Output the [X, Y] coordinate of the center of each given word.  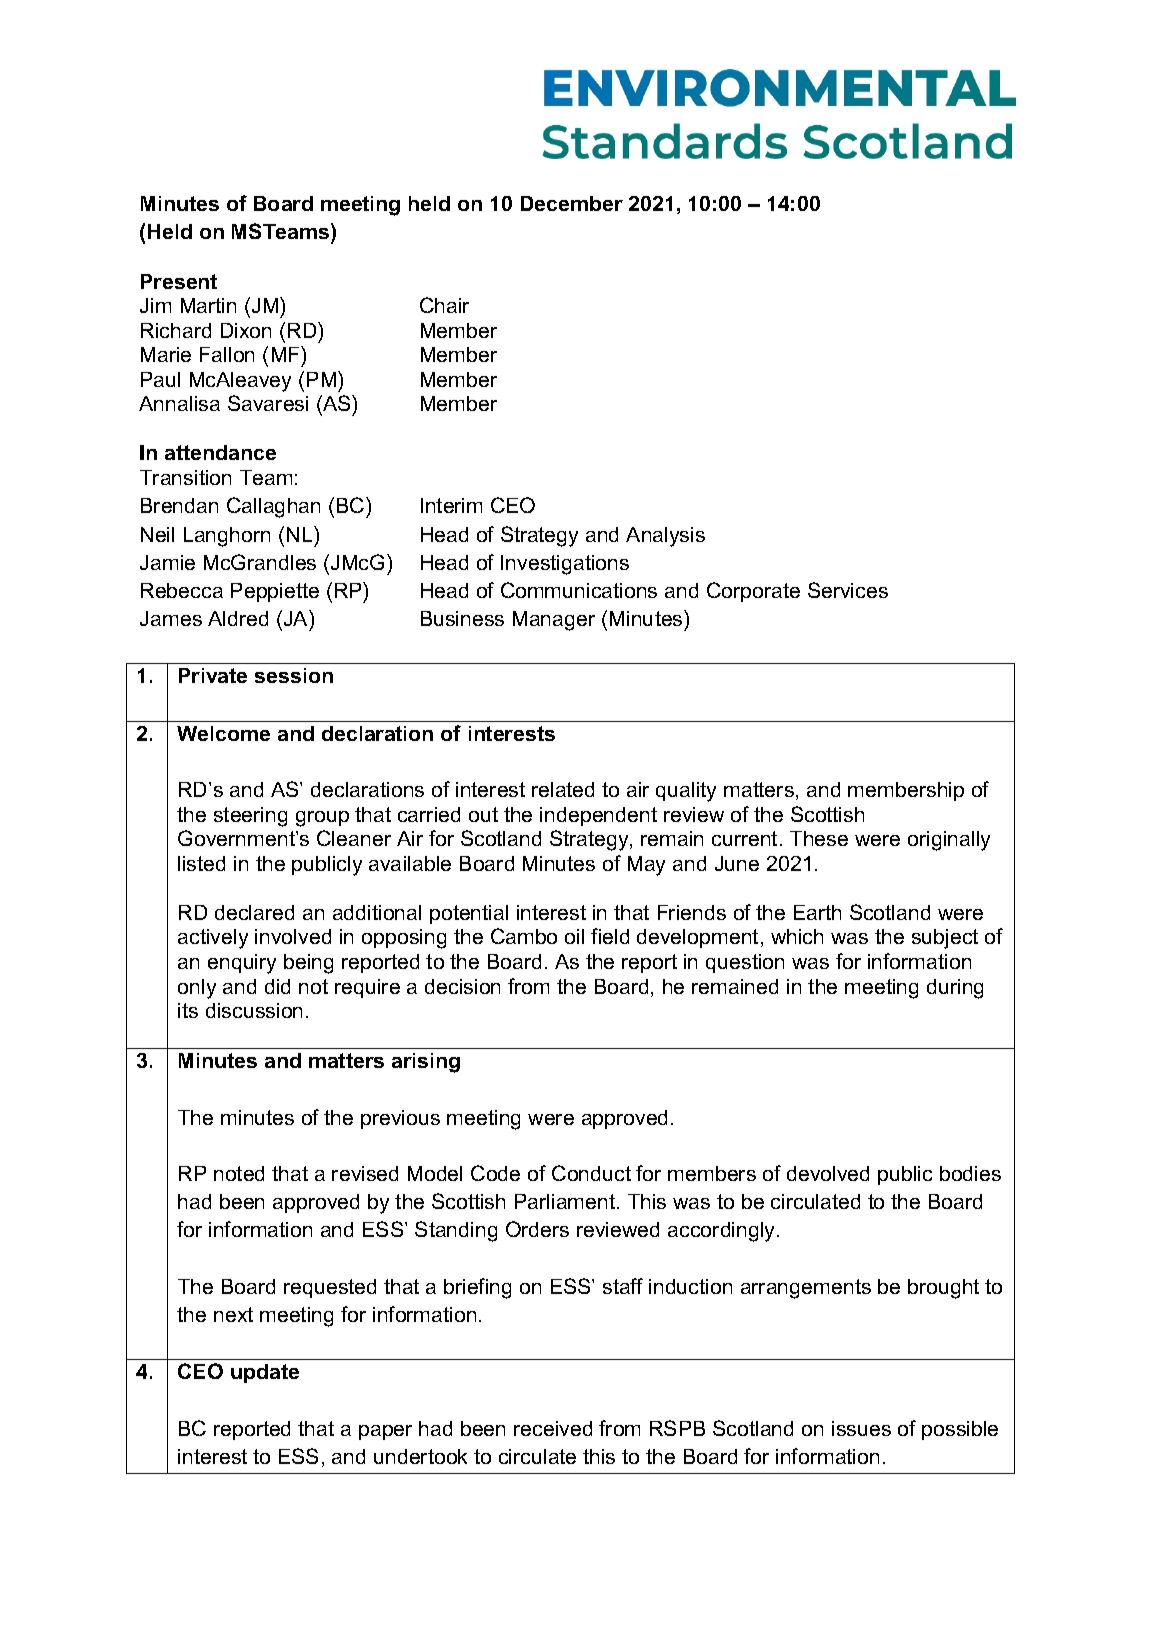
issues [861, 1428]
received [553, 1428]
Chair [444, 305]
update [265, 1373]
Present [179, 281]
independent [598, 816]
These [819, 838]
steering [250, 817]
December [572, 203]
